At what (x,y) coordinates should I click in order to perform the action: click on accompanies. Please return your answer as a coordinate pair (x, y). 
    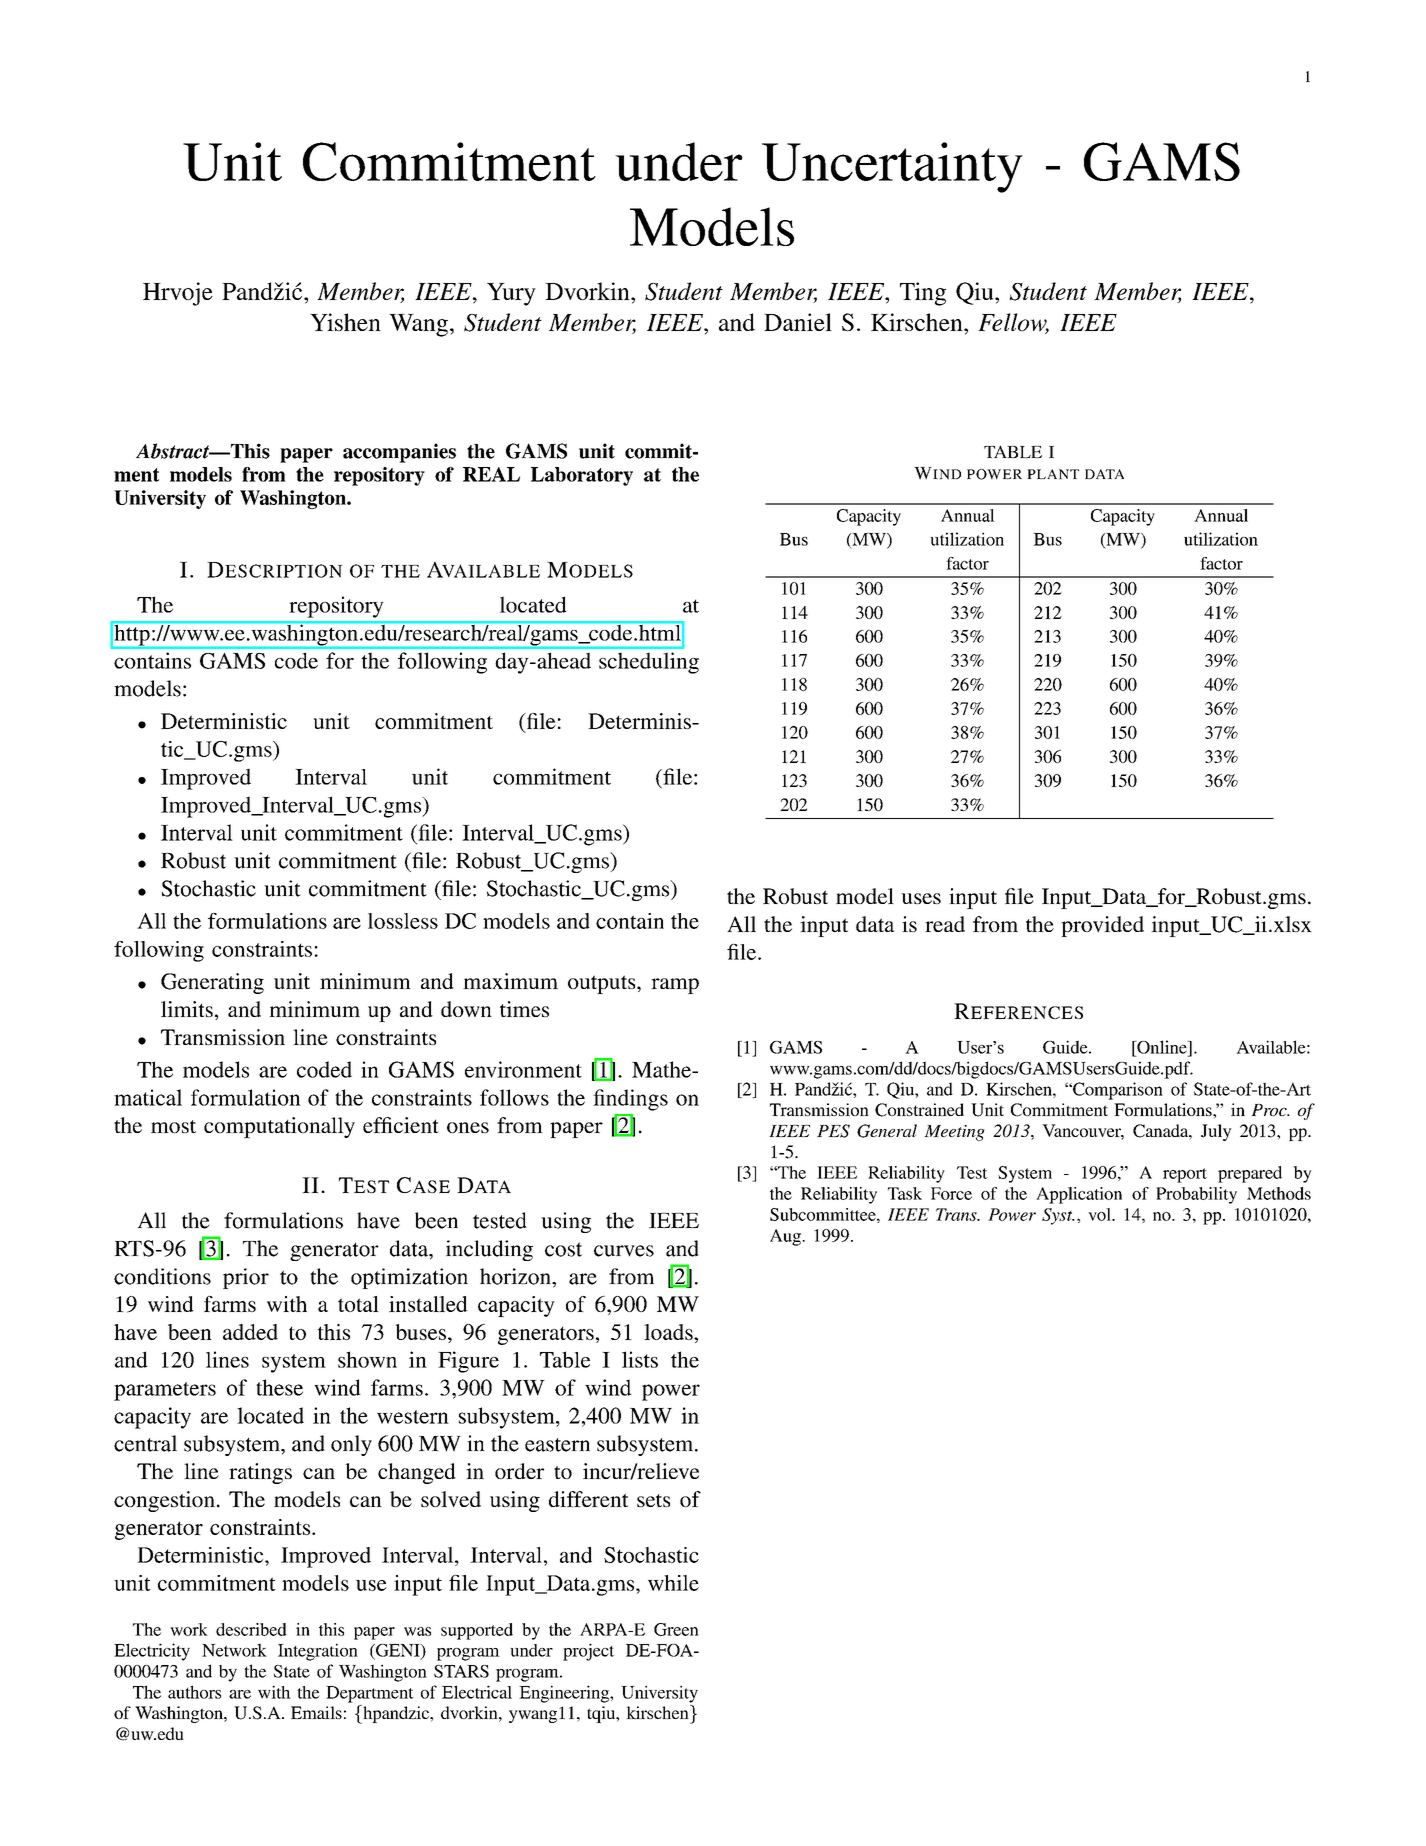
    Looking at the image, I should click on (399, 453).
